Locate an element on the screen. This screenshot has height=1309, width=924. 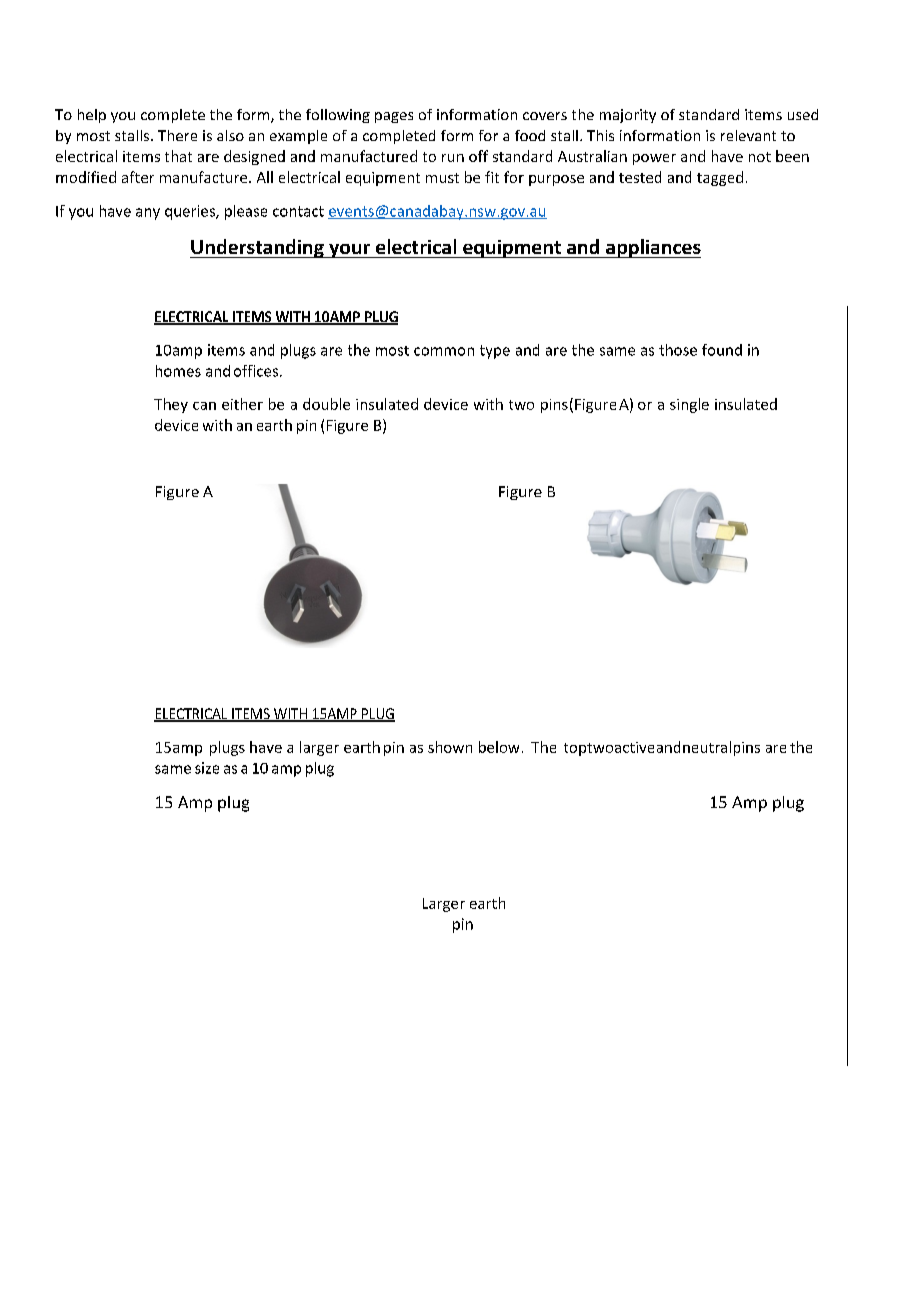
single is located at coordinates (689, 405).
